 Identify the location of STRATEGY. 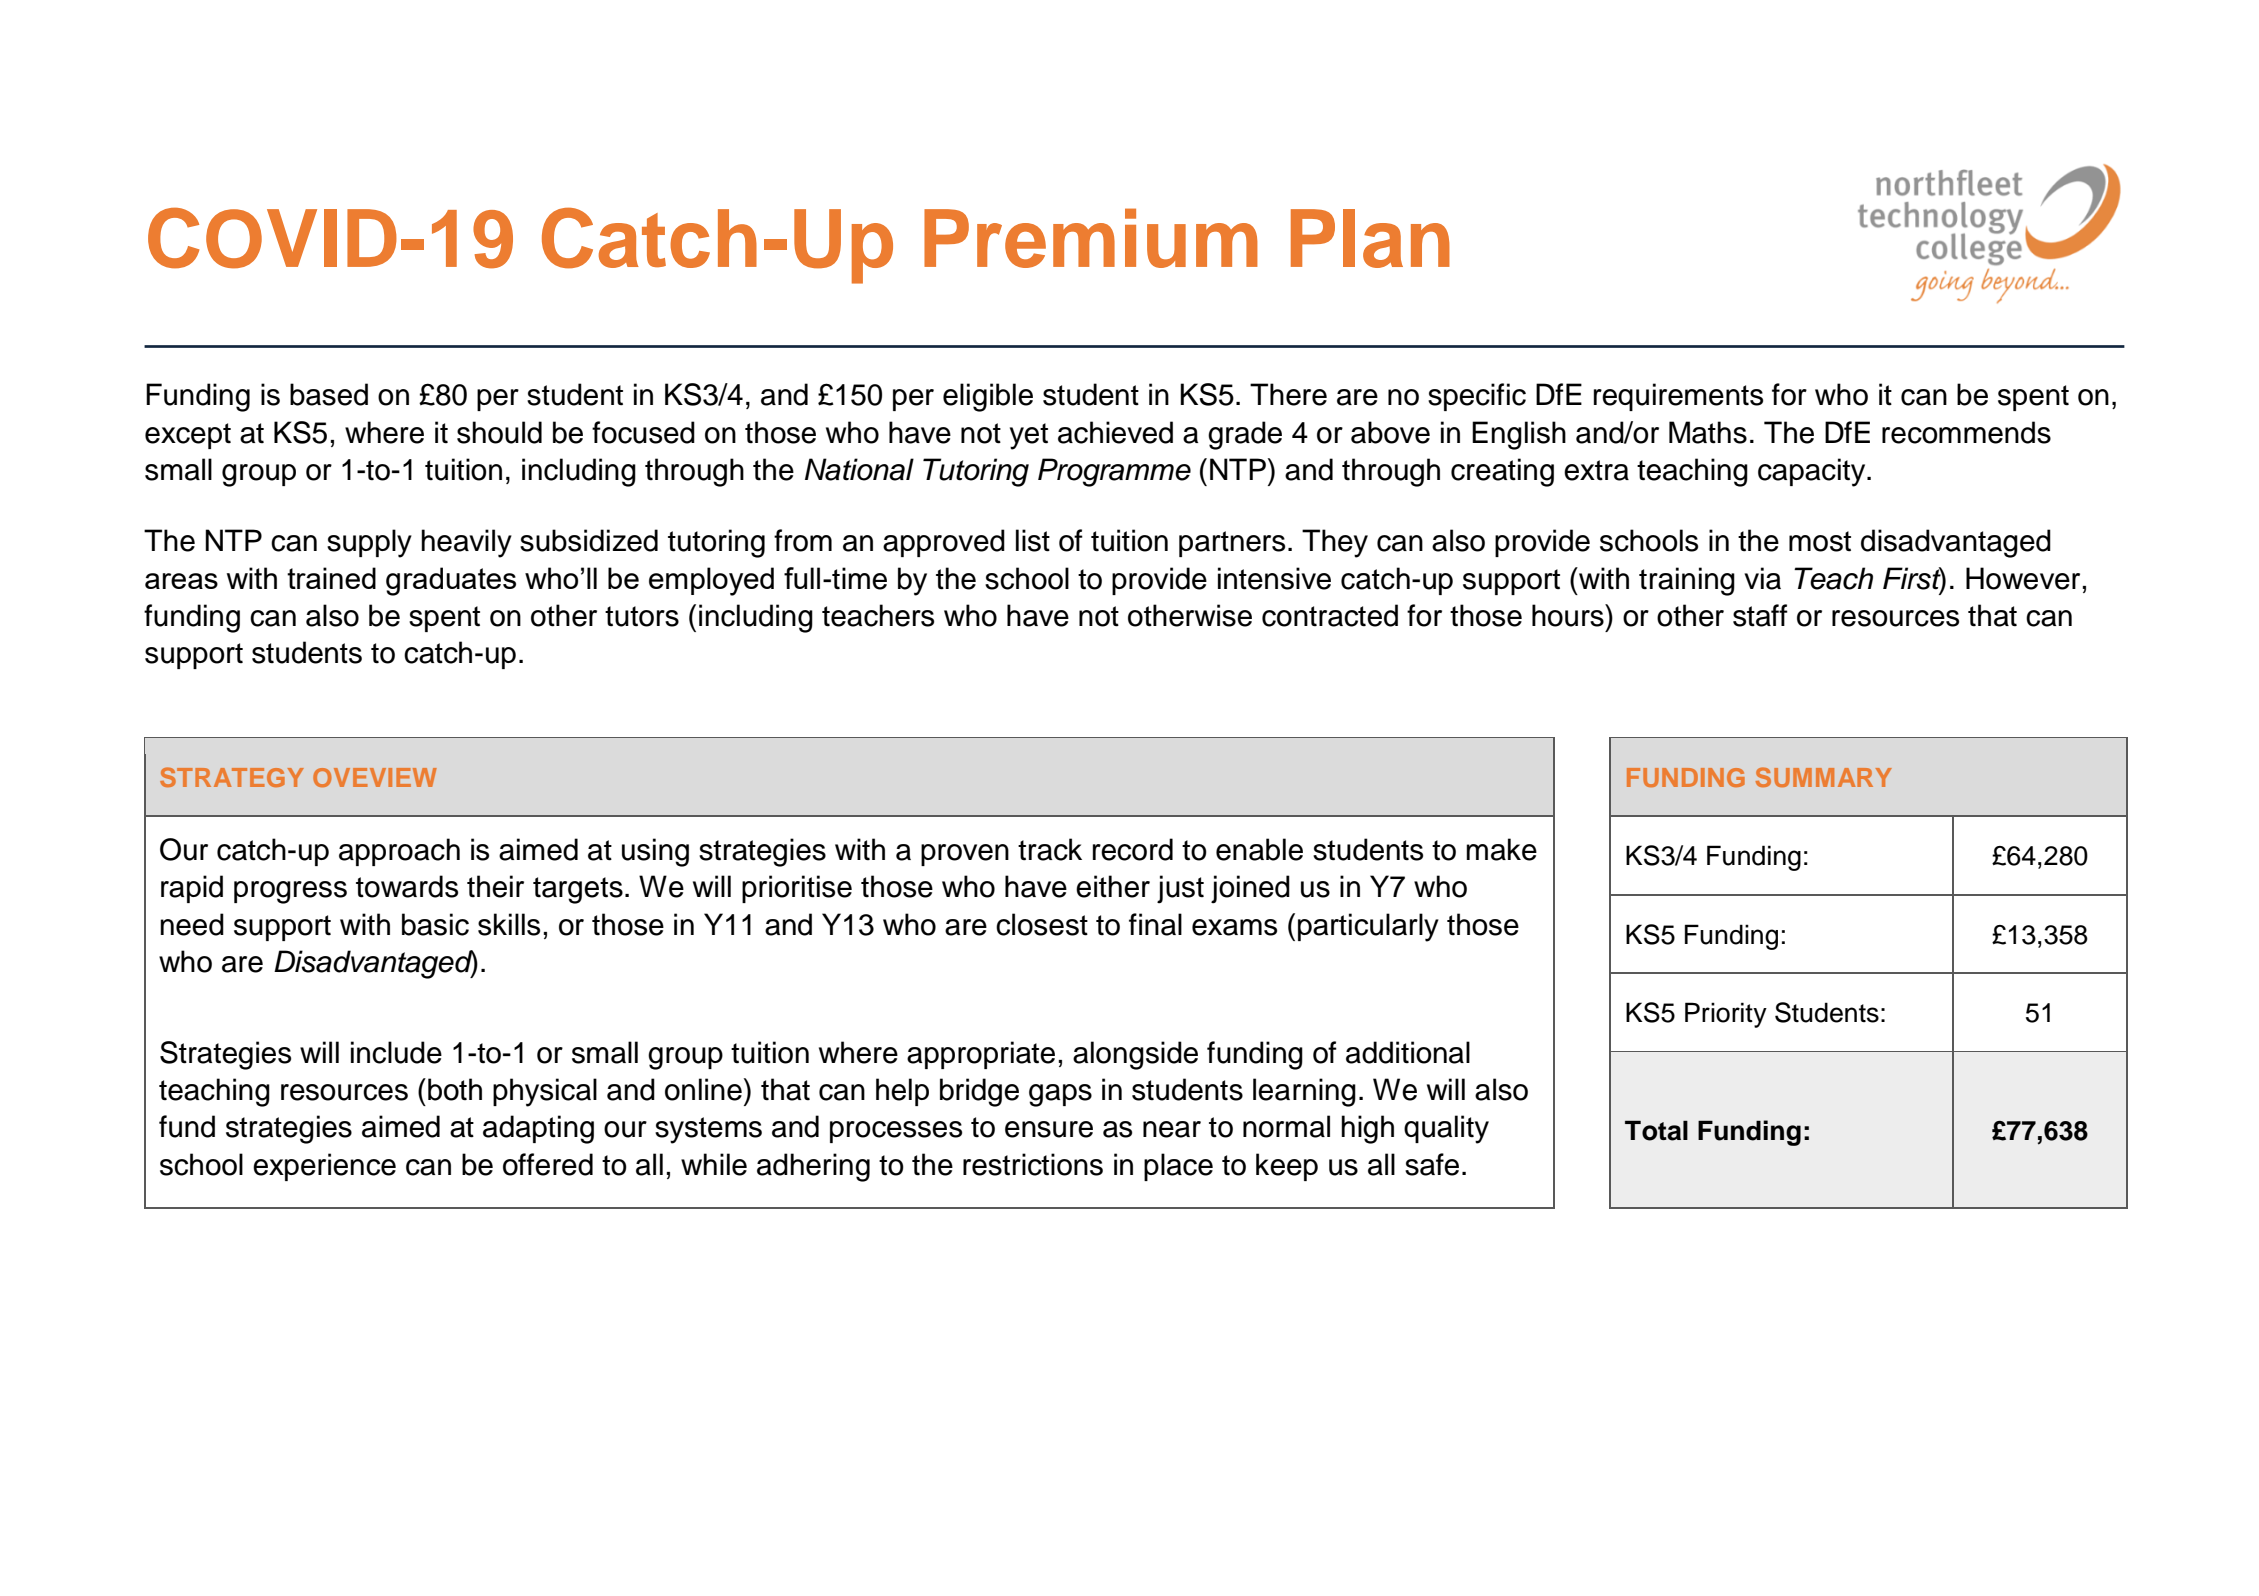
(232, 777).
